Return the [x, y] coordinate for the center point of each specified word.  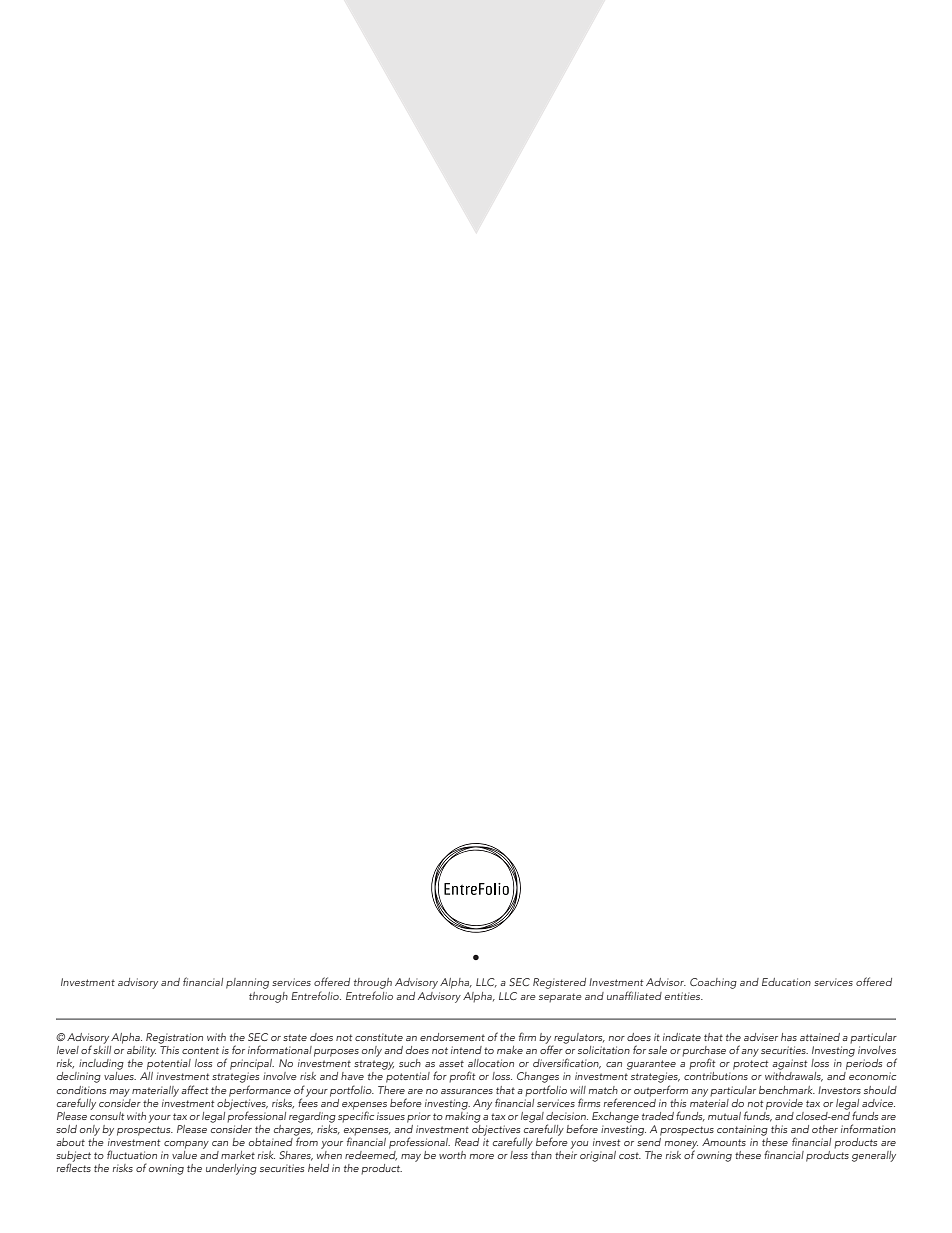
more [482, 1156]
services [556, 1103]
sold [66, 1129]
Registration [174, 1038]
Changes [538, 1079]
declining [79, 1077]
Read [467, 1142]
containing [742, 1130]
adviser [761, 1037]
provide [784, 1104]
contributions [716, 1076]
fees [308, 1101]
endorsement [452, 1037]
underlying [231, 1169]
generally [874, 1156]
